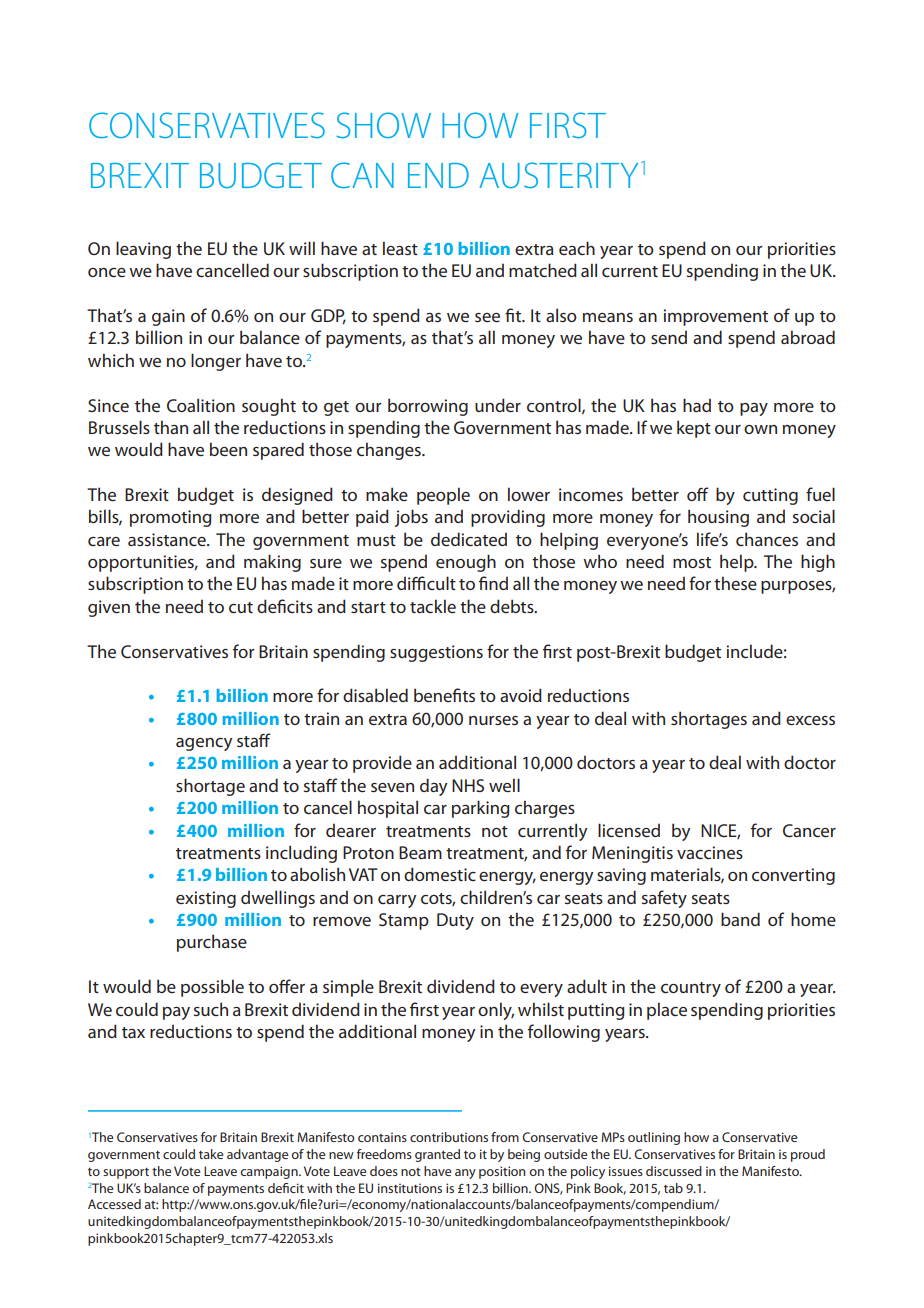 The width and height of the screenshot is (924, 1308). What do you see at coordinates (384, 125) in the screenshot?
I see `SHOW` at bounding box center [384, 125].
